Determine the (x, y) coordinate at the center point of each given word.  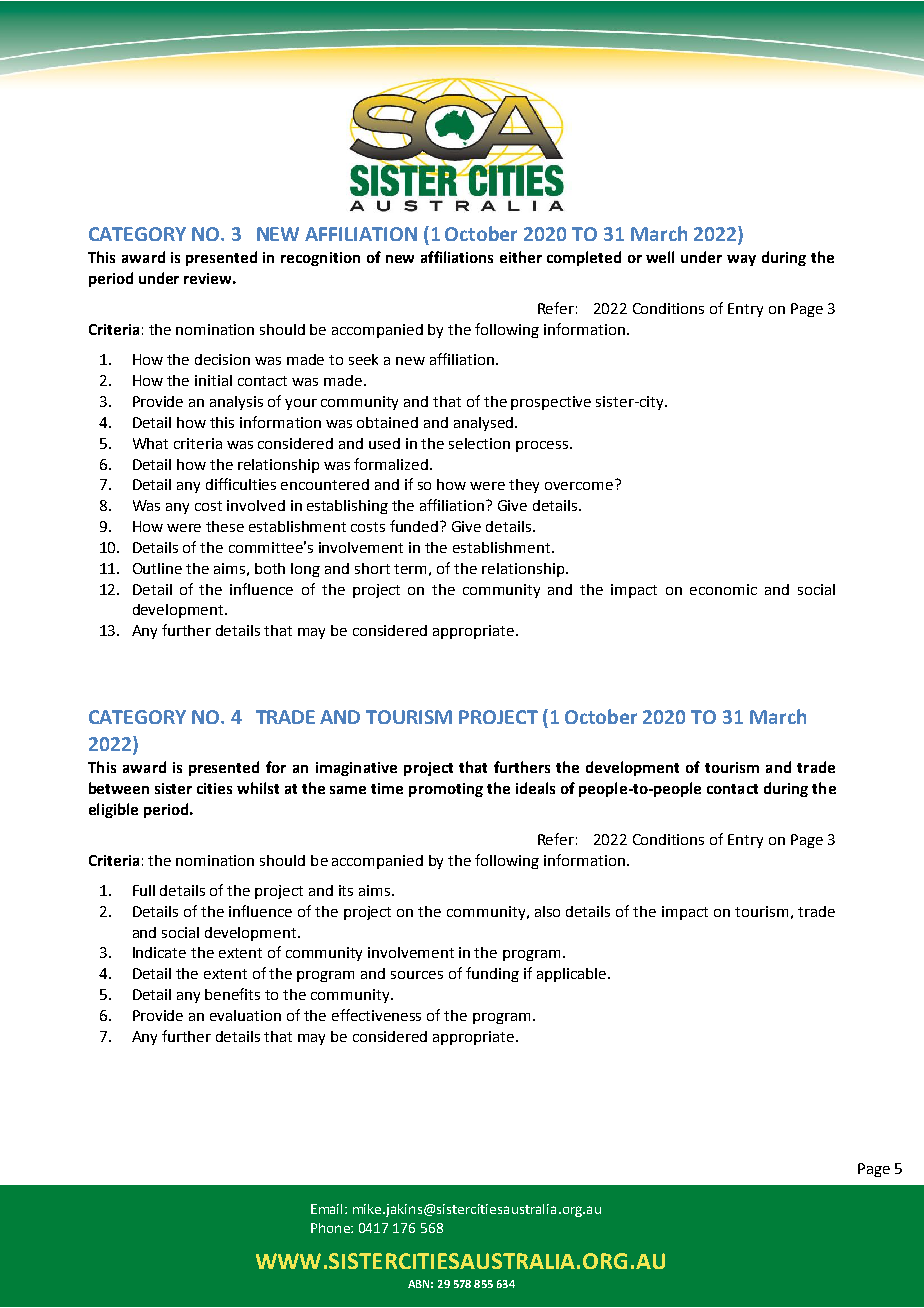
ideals (535, 788)
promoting (446, 790)
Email (328, 1209)
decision (222, 359)
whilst (258, 788)
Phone (331, 1228)
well (660, 257)
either (521, 257)
